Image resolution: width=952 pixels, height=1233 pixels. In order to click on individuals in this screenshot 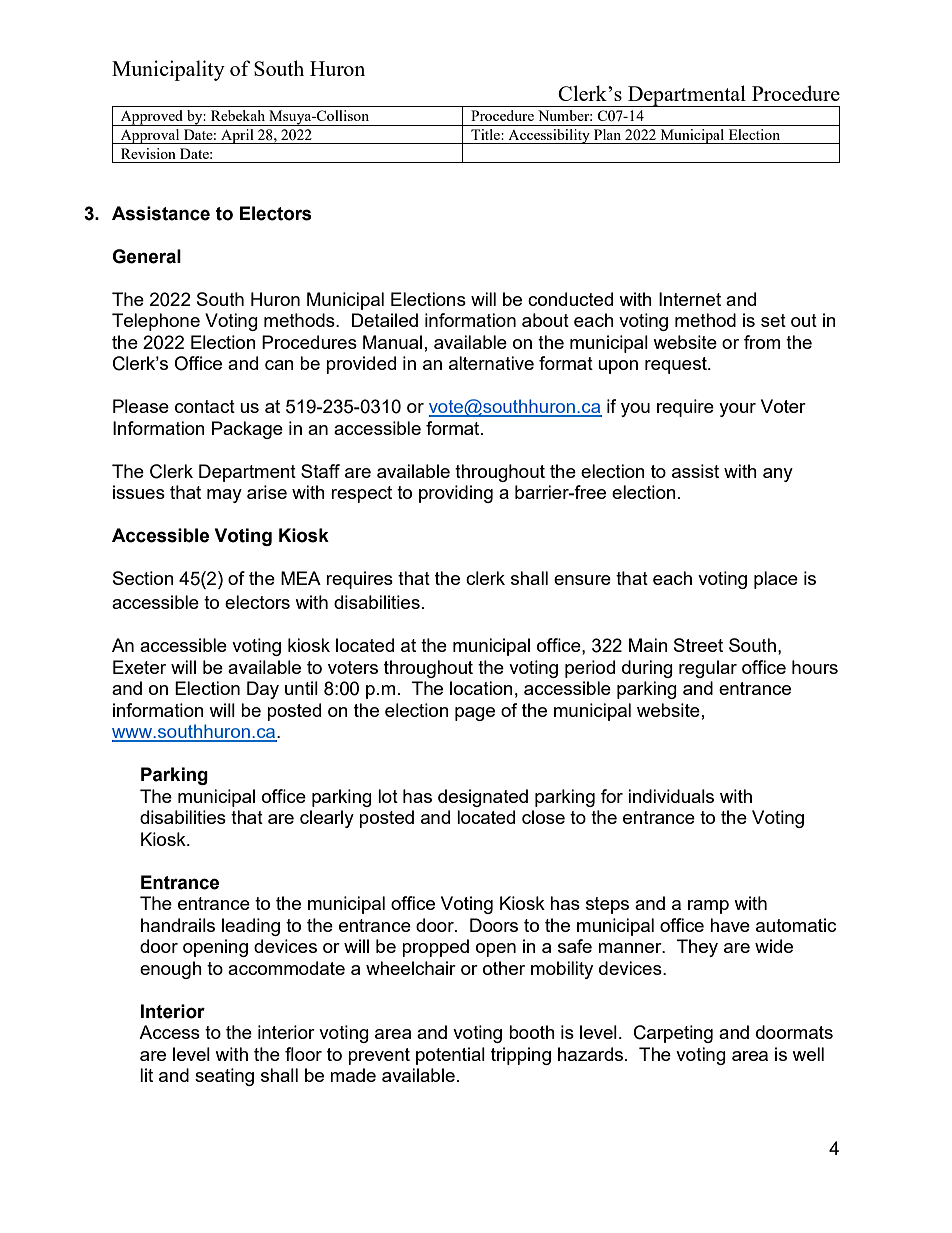, I will do `click(671, 796)`.
